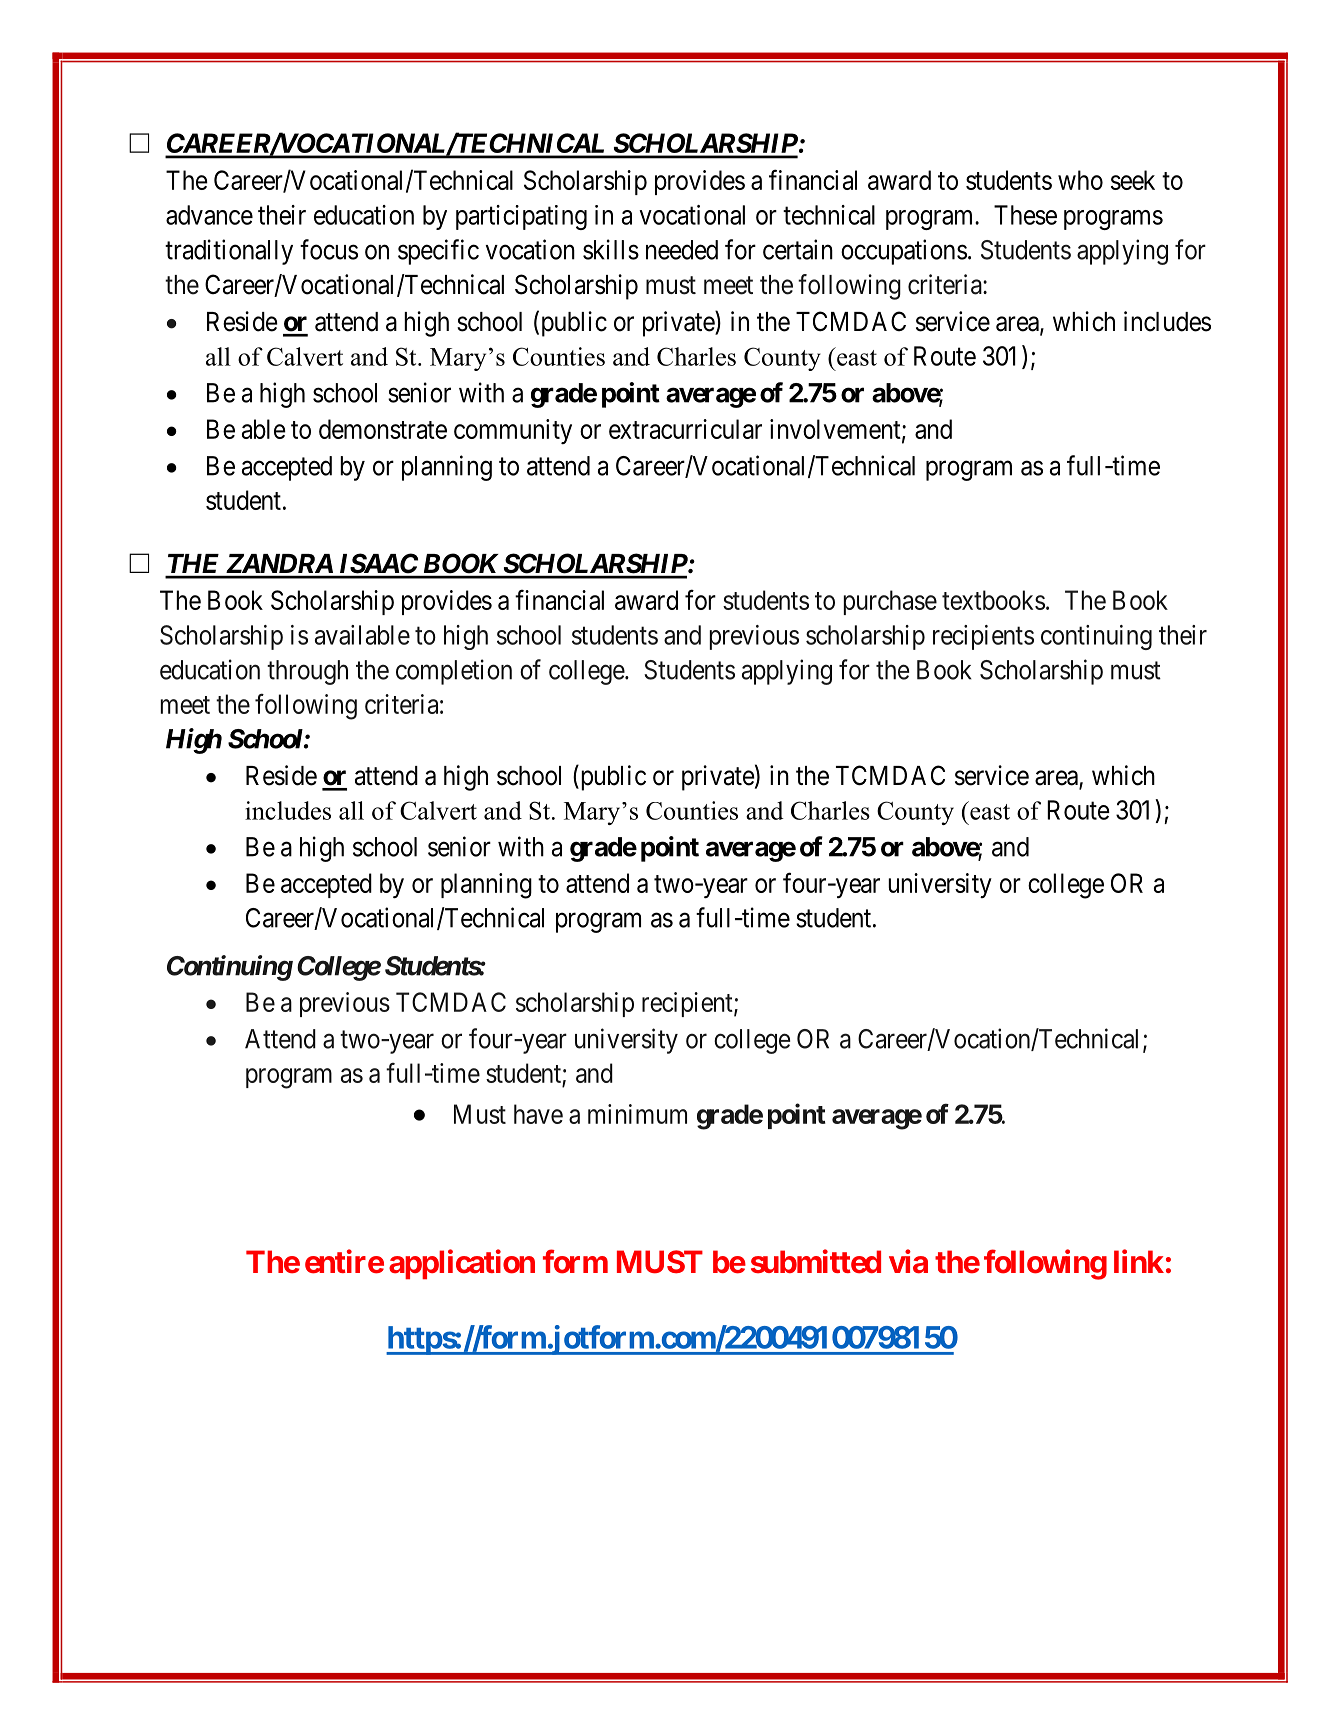  Describe the element at coordinates (685, 429) in the screenshot. I see `extracurricular` at that location.
